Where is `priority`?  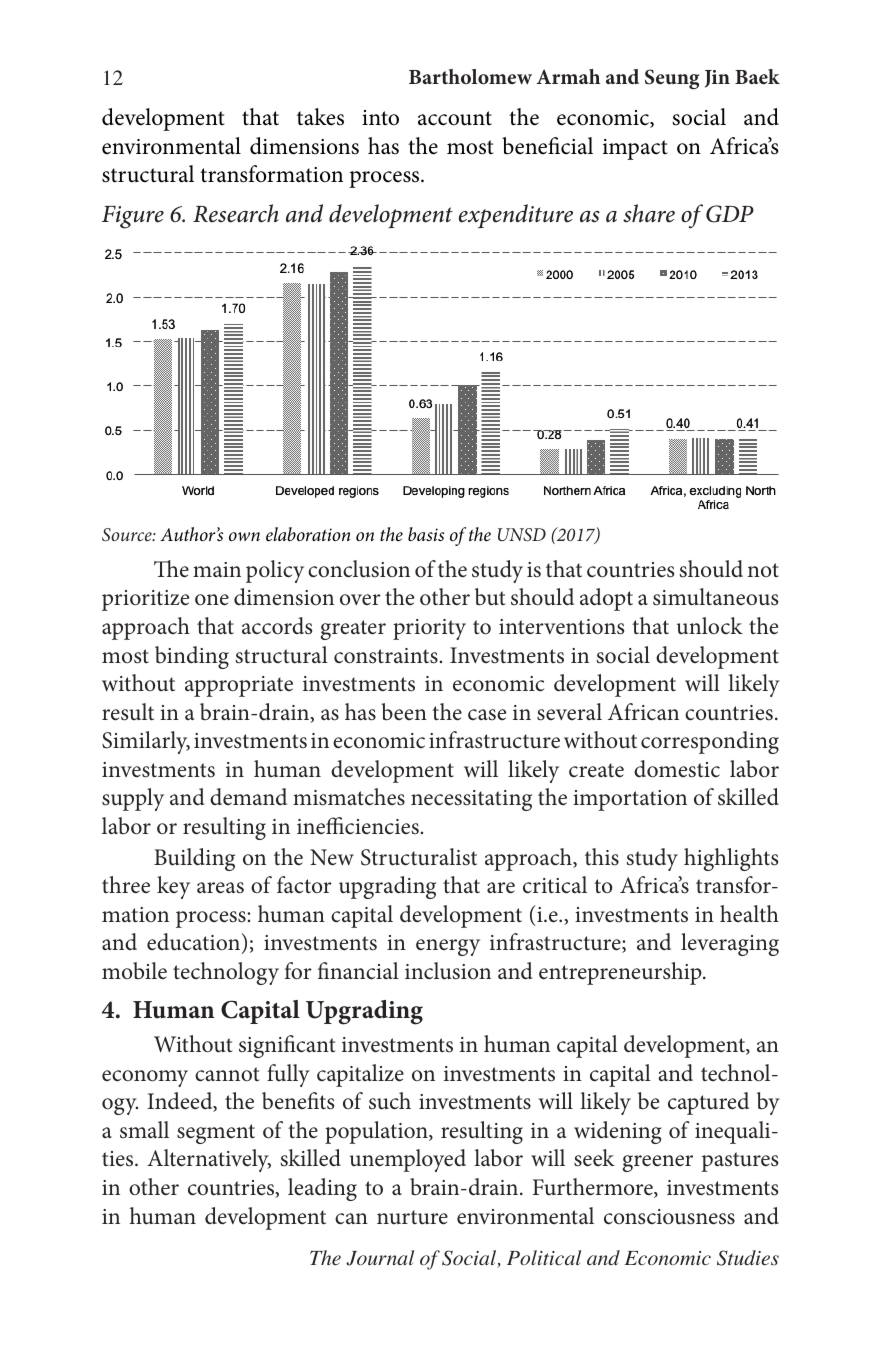 priority is located at coordinates (429, 629).
